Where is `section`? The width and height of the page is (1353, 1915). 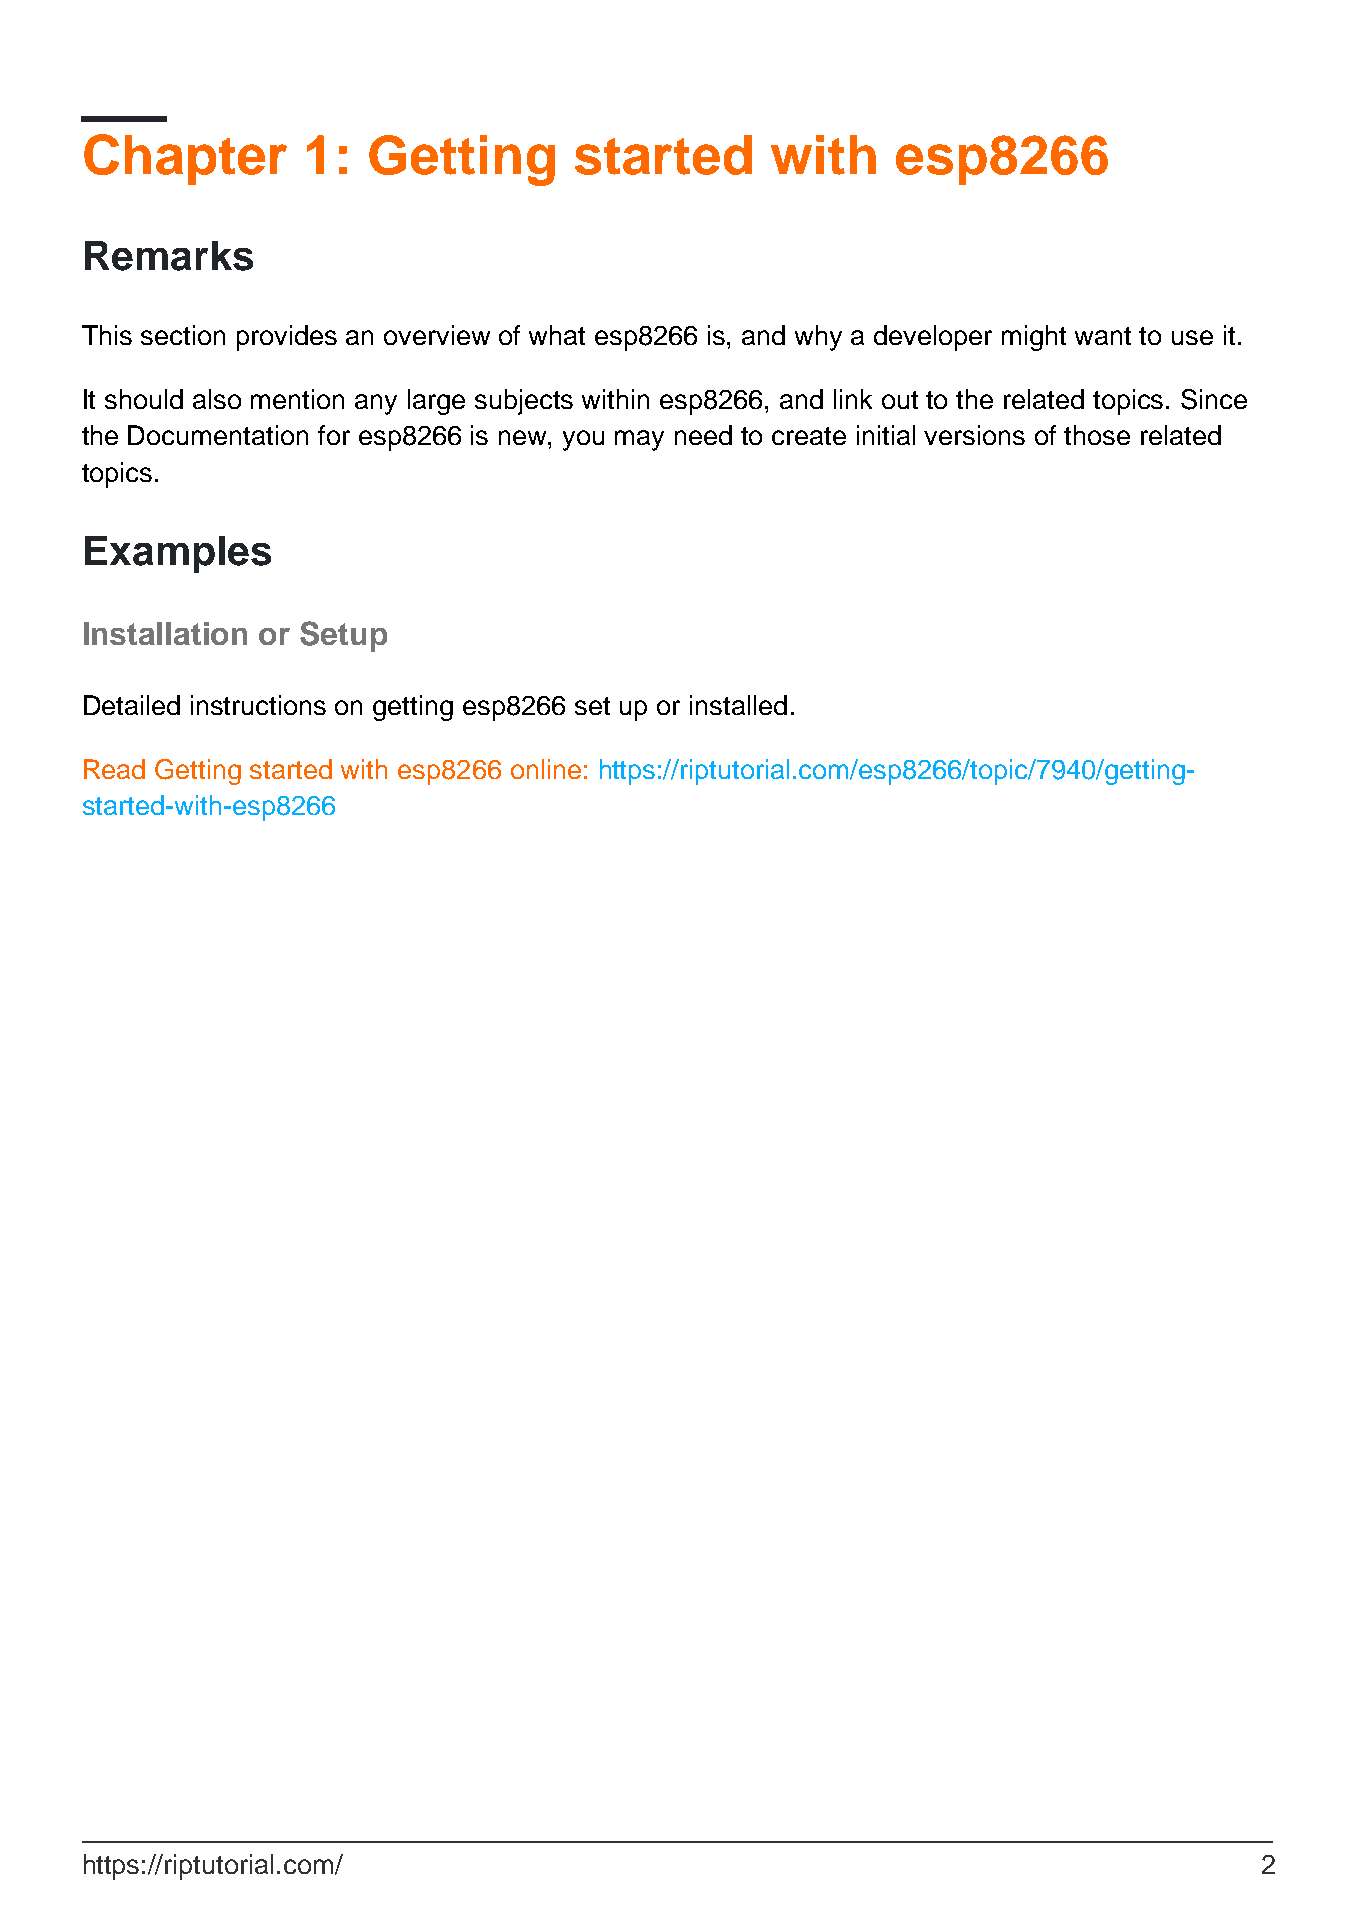
section is located at coordinates (183, 335).
